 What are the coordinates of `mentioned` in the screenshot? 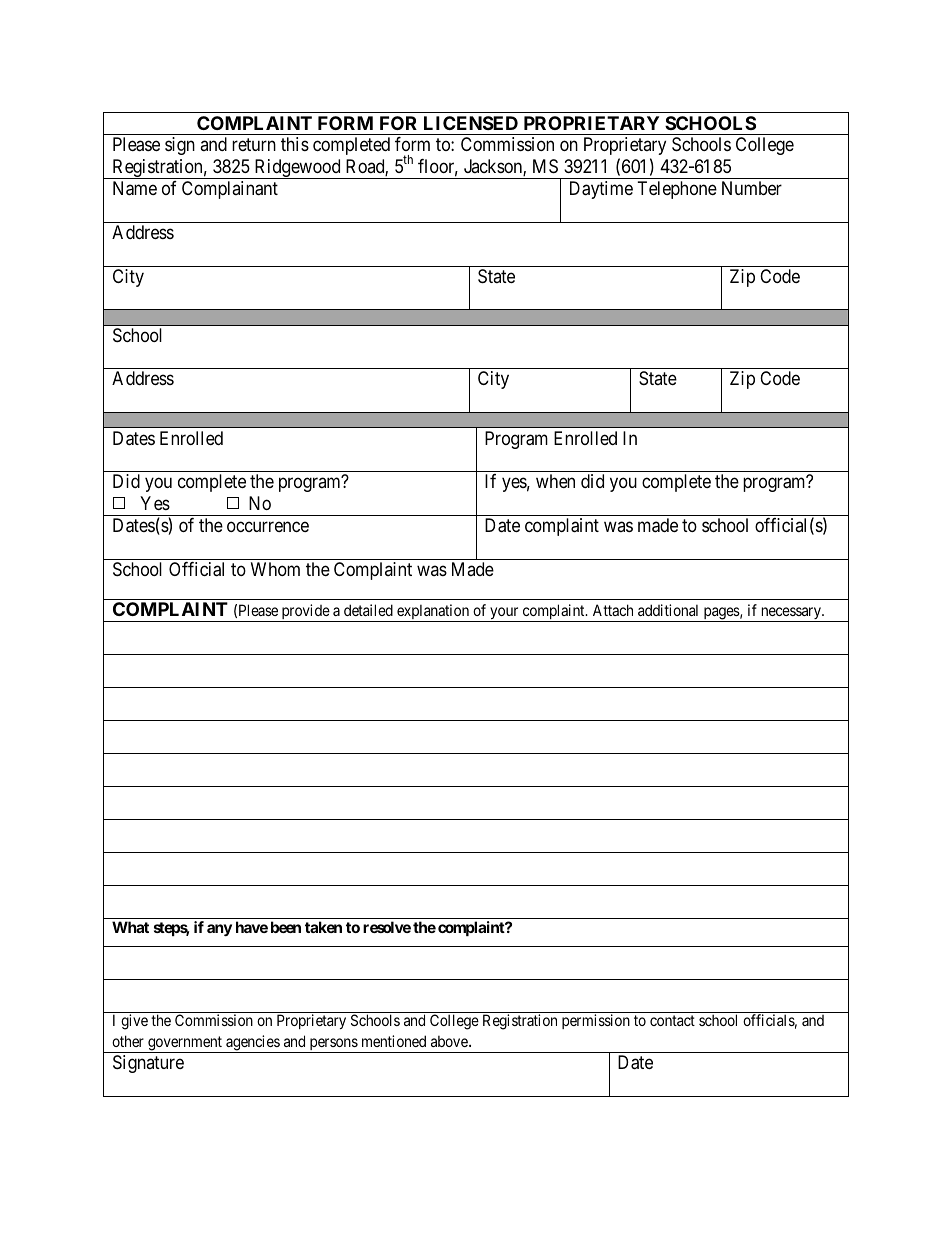 It's located at (394, 1041).
